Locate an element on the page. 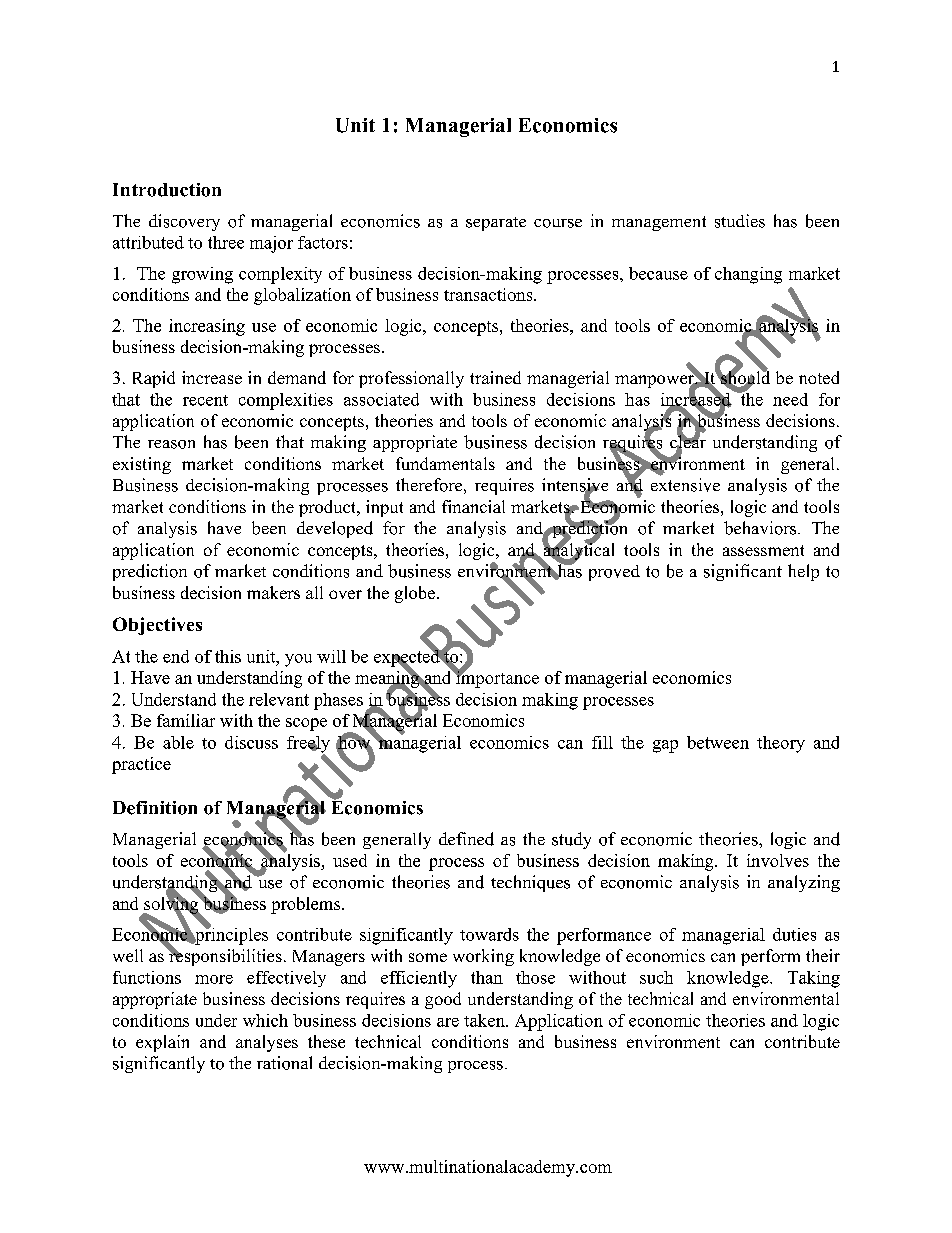 The width and height of the document is (952, 1233). explain is located at coordinates (162, 1043).
